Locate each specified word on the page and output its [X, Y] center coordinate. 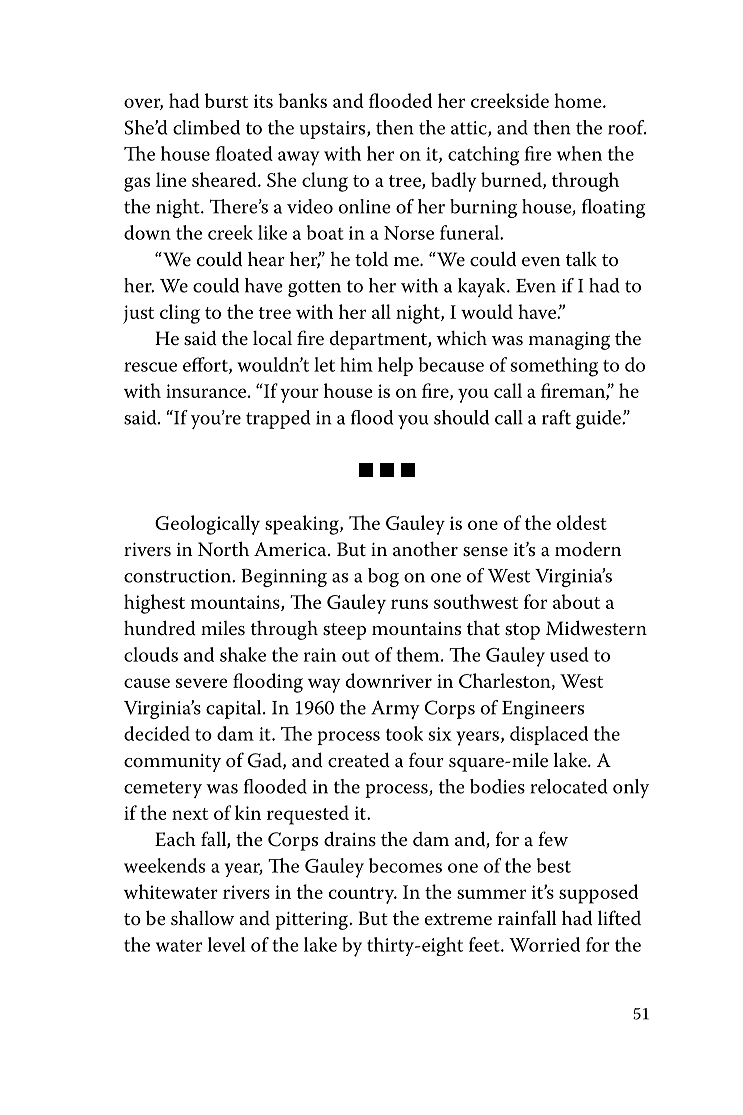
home [579, 100]
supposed [598, 894]
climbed [206, 127]
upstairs [334, 130]
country [362, 895]
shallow [202, 918]
